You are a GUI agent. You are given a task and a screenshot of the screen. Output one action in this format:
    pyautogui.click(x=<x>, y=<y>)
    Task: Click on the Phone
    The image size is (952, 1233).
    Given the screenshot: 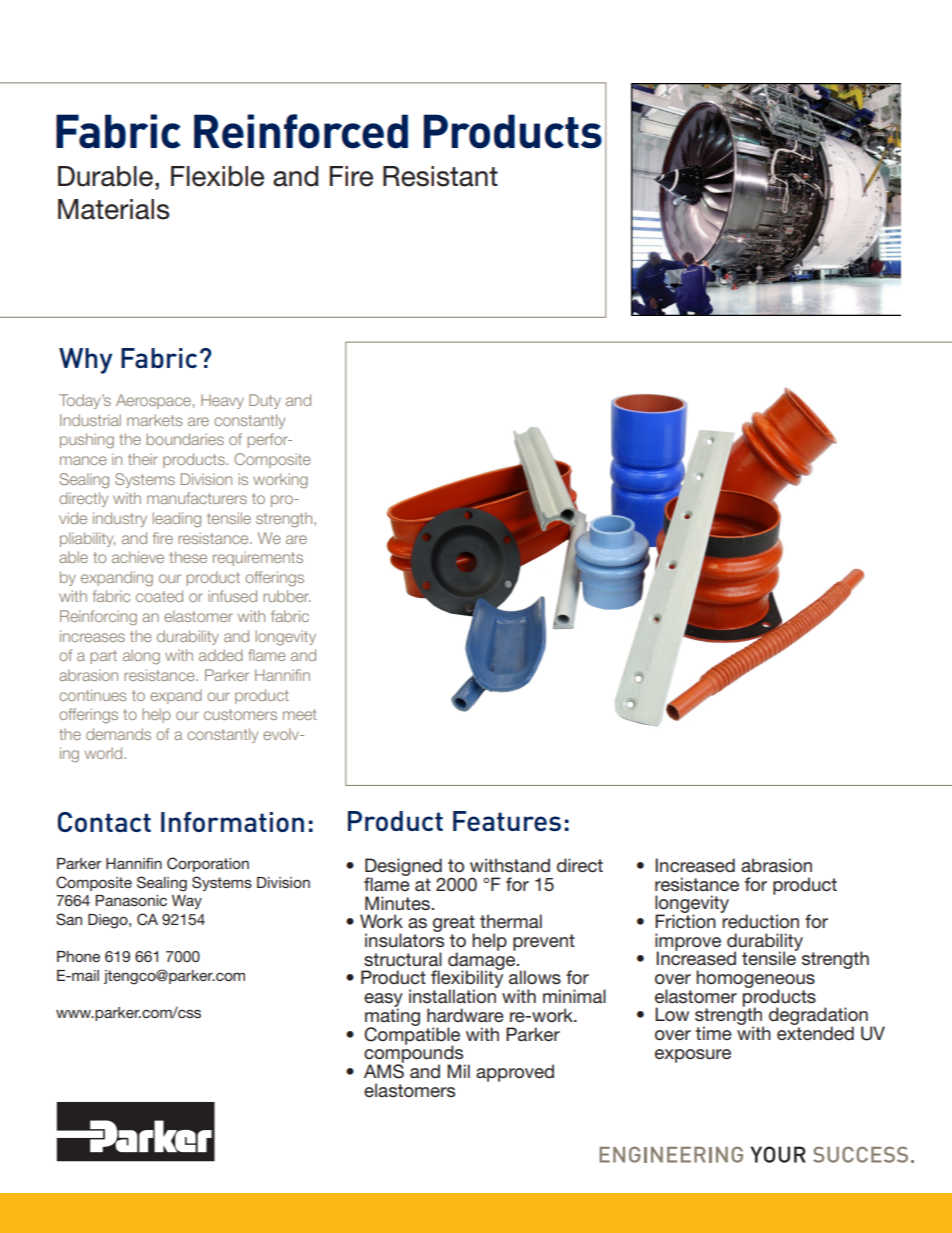 What is the action you would take?
    pyautogui.click(x=78, y=956)
